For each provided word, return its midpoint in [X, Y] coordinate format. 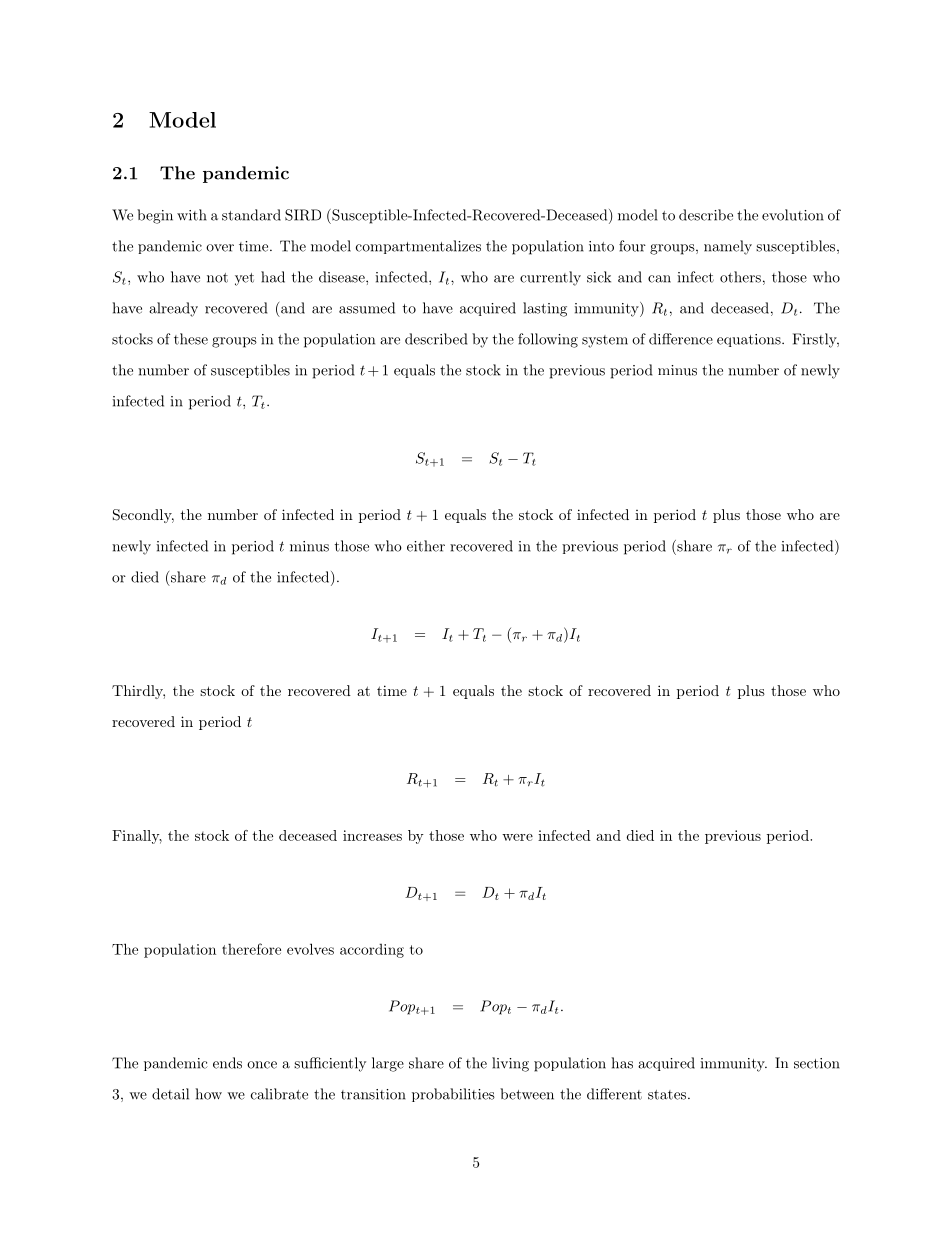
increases [372, 835]
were [517, 837]
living [510, 1064]
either [426, 546]
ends [227, 1063]
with [192, 215]
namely [728, 247]
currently [550, 278]
